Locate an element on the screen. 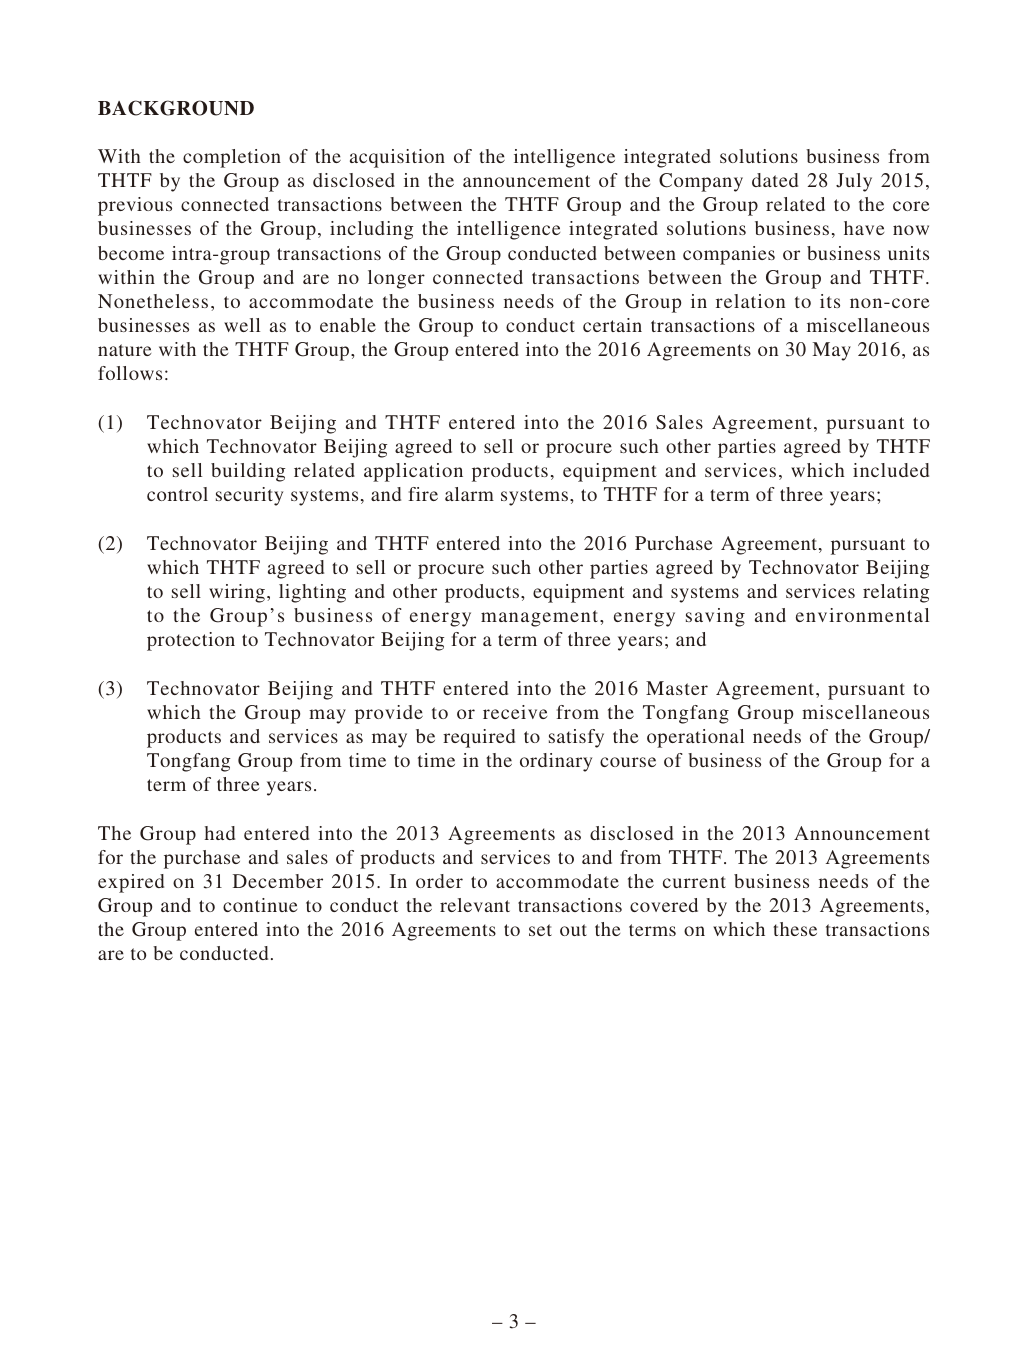  relevant is located at coordinates (475, 905).
